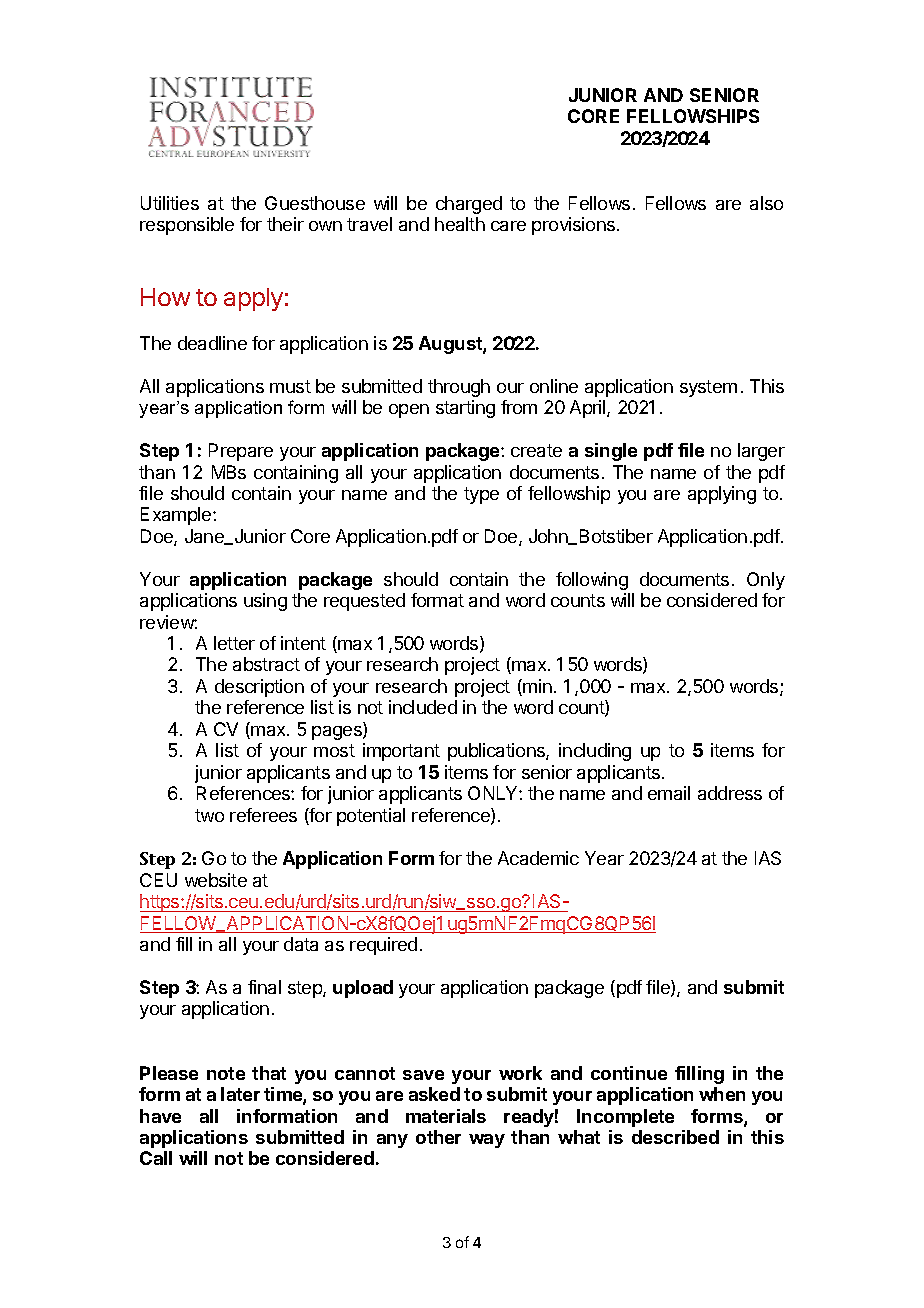 The width and height of the page is (924, 1308). I want to click on email, so click(669, 793).
